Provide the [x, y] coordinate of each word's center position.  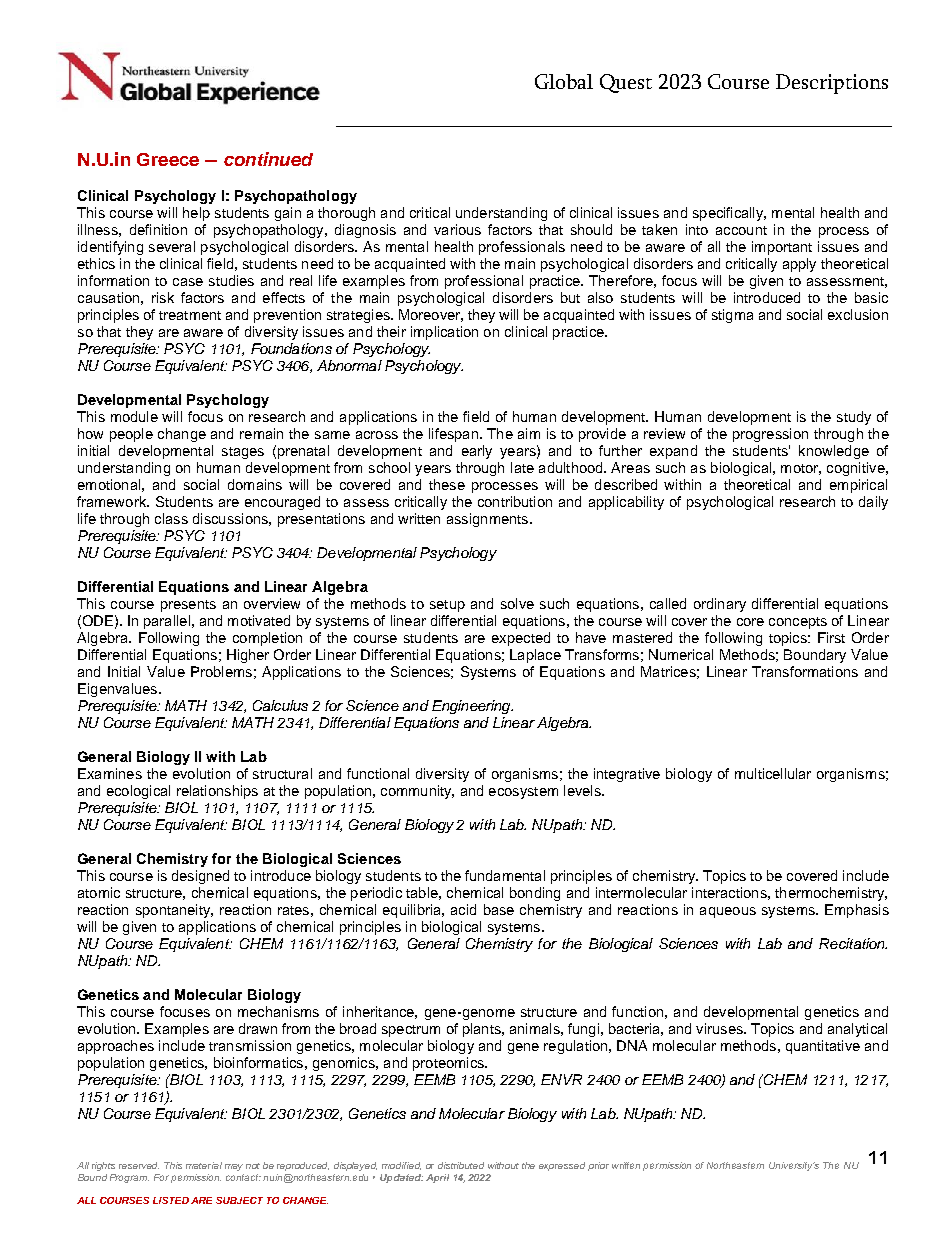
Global [564, 81]
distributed [461, 1165]
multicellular [773, 773]
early [477, 452]
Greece [168, 159]
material [204, 1165]
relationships [217, 792]
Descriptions [832, 84]
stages [243, 453]
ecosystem [523, 793]
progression [770, 435]
